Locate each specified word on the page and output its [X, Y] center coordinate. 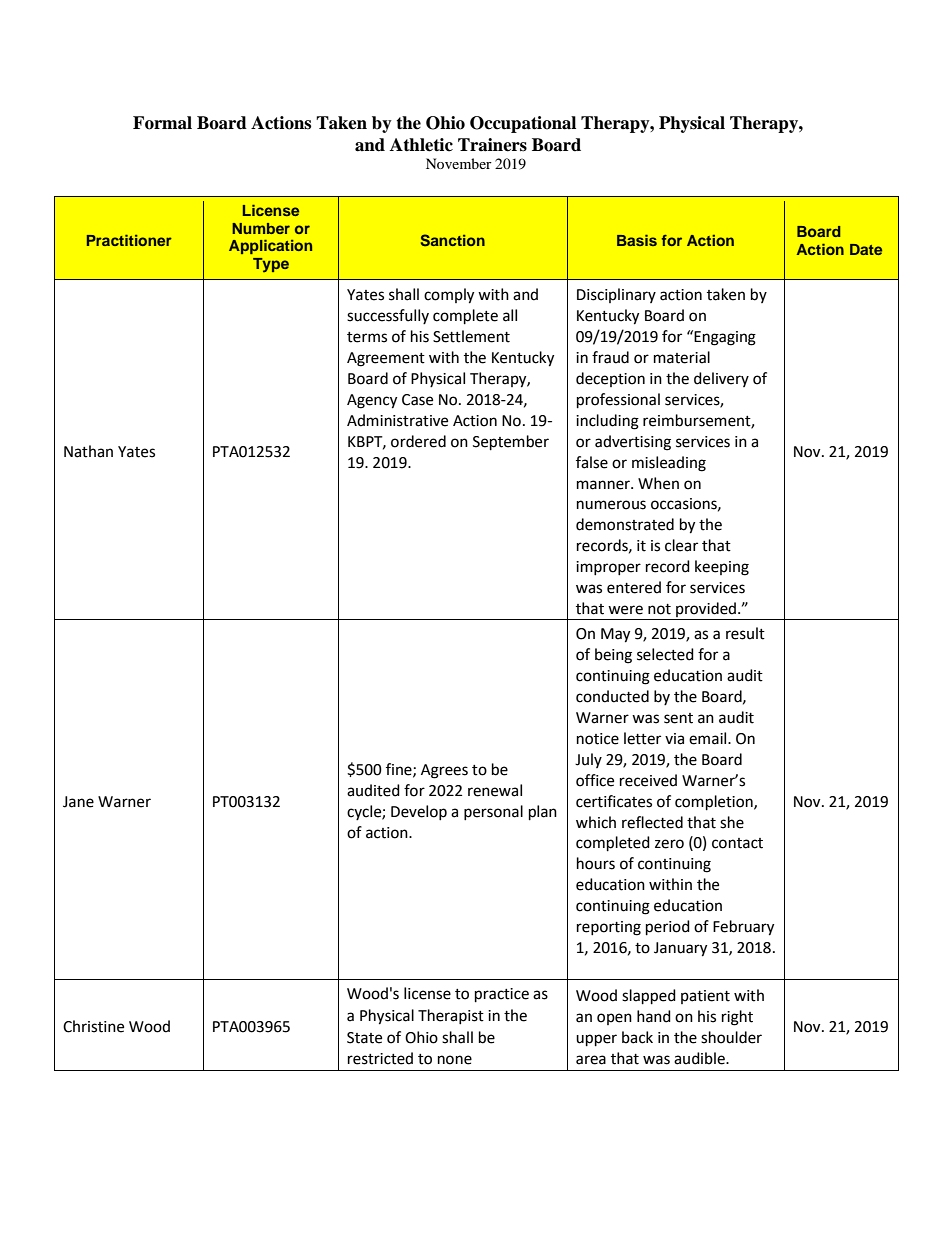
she [732, 822]
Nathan [88, 451]
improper [608, 568]
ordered [418, 441]
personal [493, 812]
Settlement [471, 336]
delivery [721, 379]
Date [866, 249]
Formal [162, 123]
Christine [93, 1026]
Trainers [492, 145]
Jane [78, 802]
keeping [722, 568]
